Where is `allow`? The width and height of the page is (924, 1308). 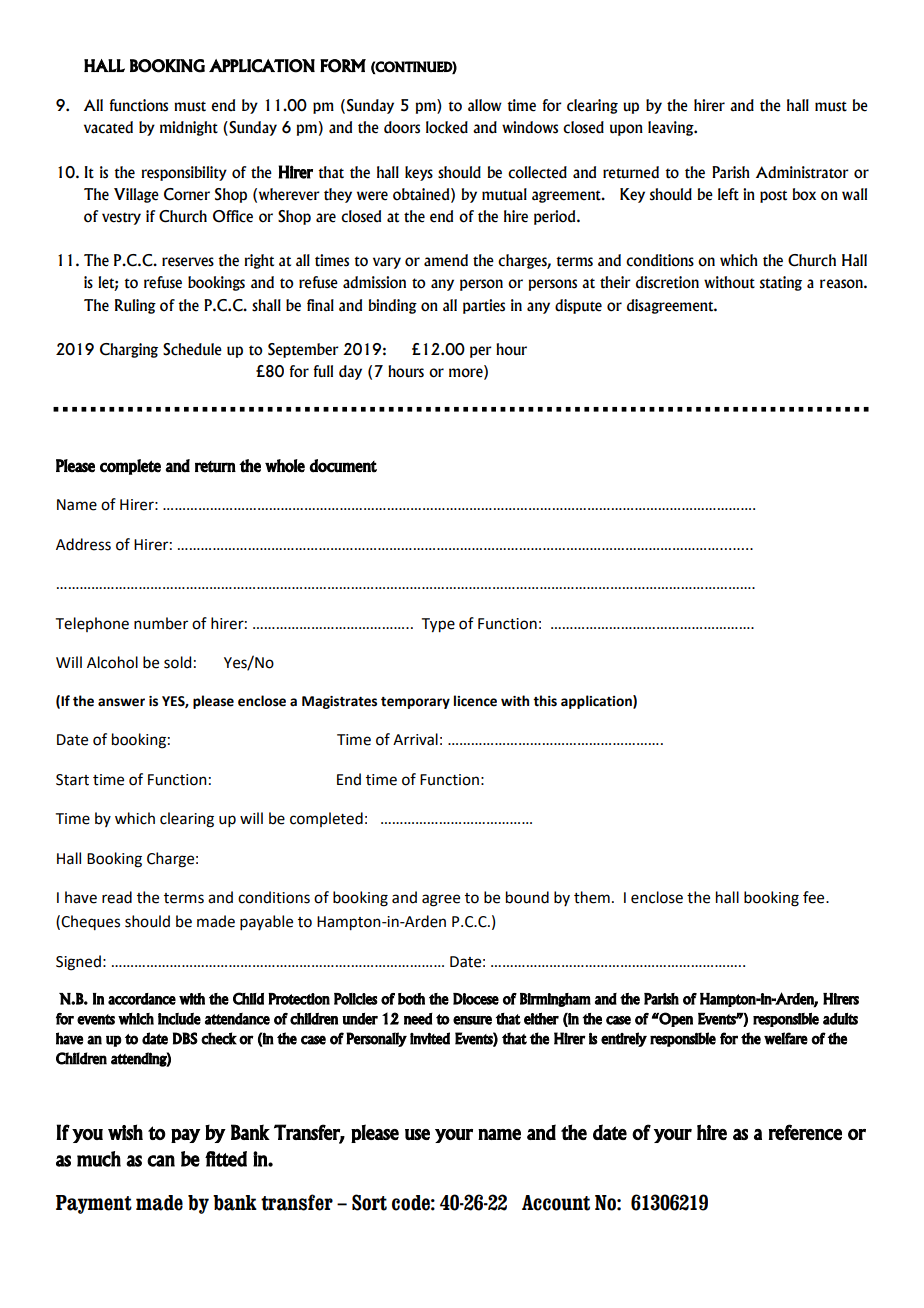 allow is located at coordinates (485, 105).
